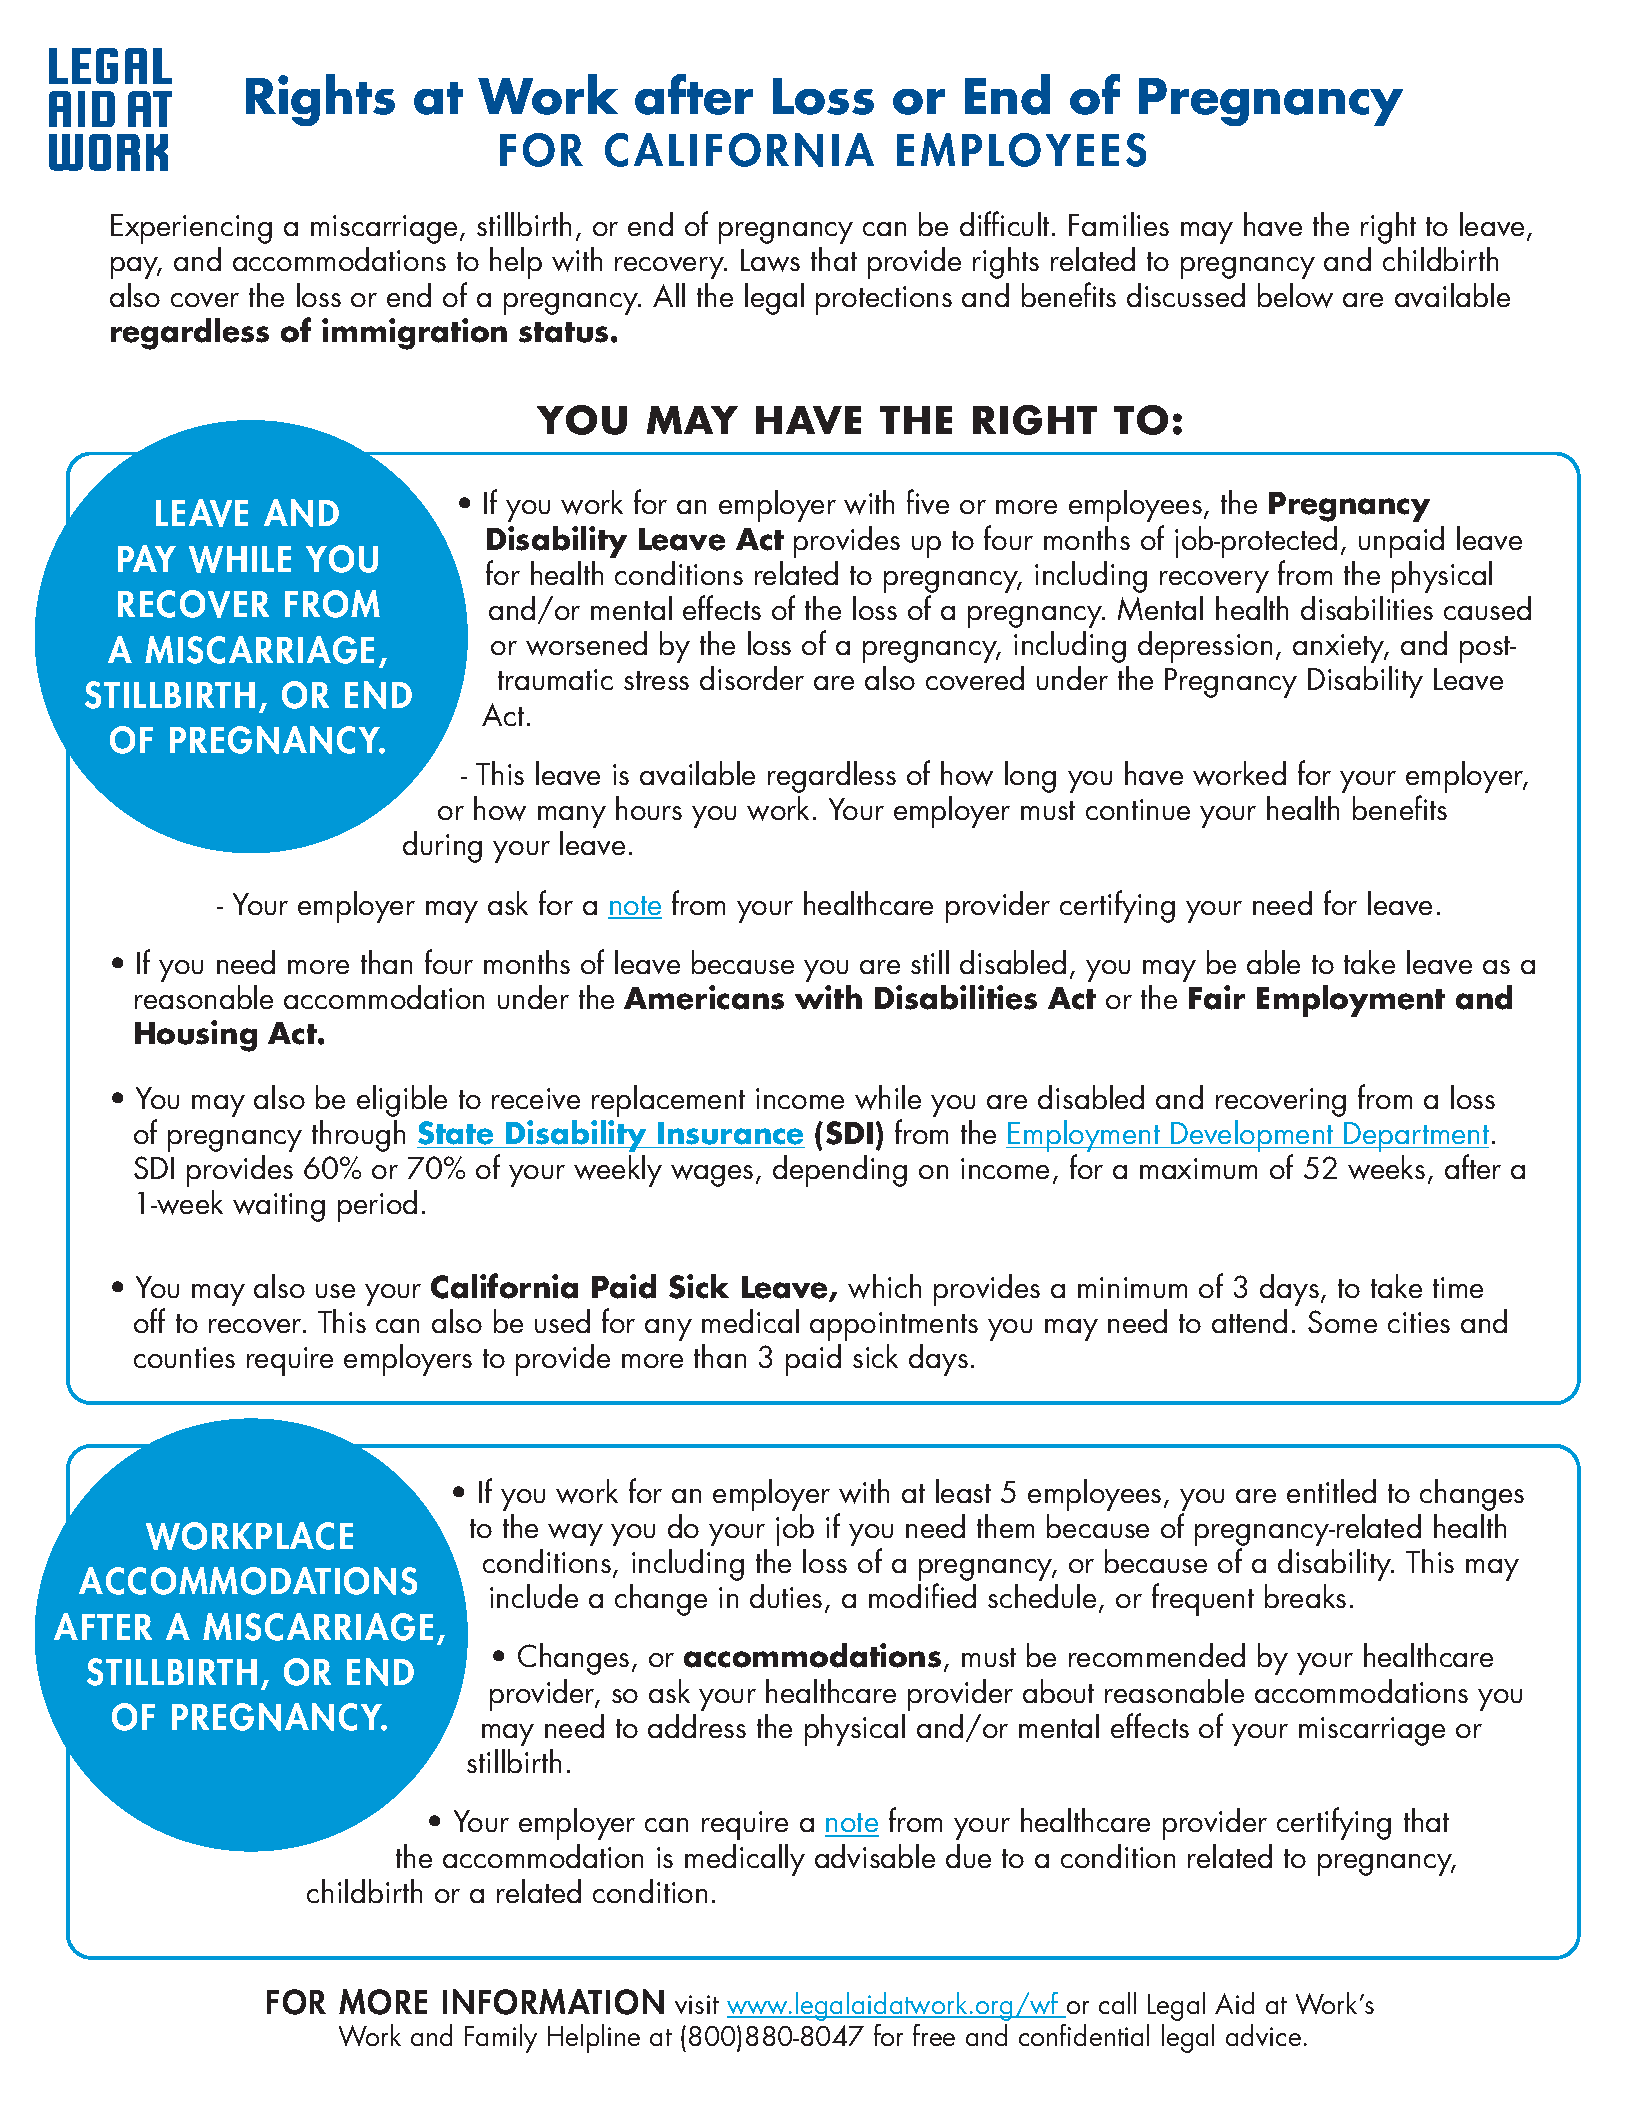 Image resolution: width=1633 pixels, height=2113 pixels. Describe the element at coordinates (1305, 1596) in the page. I see `breaks` at that location.
